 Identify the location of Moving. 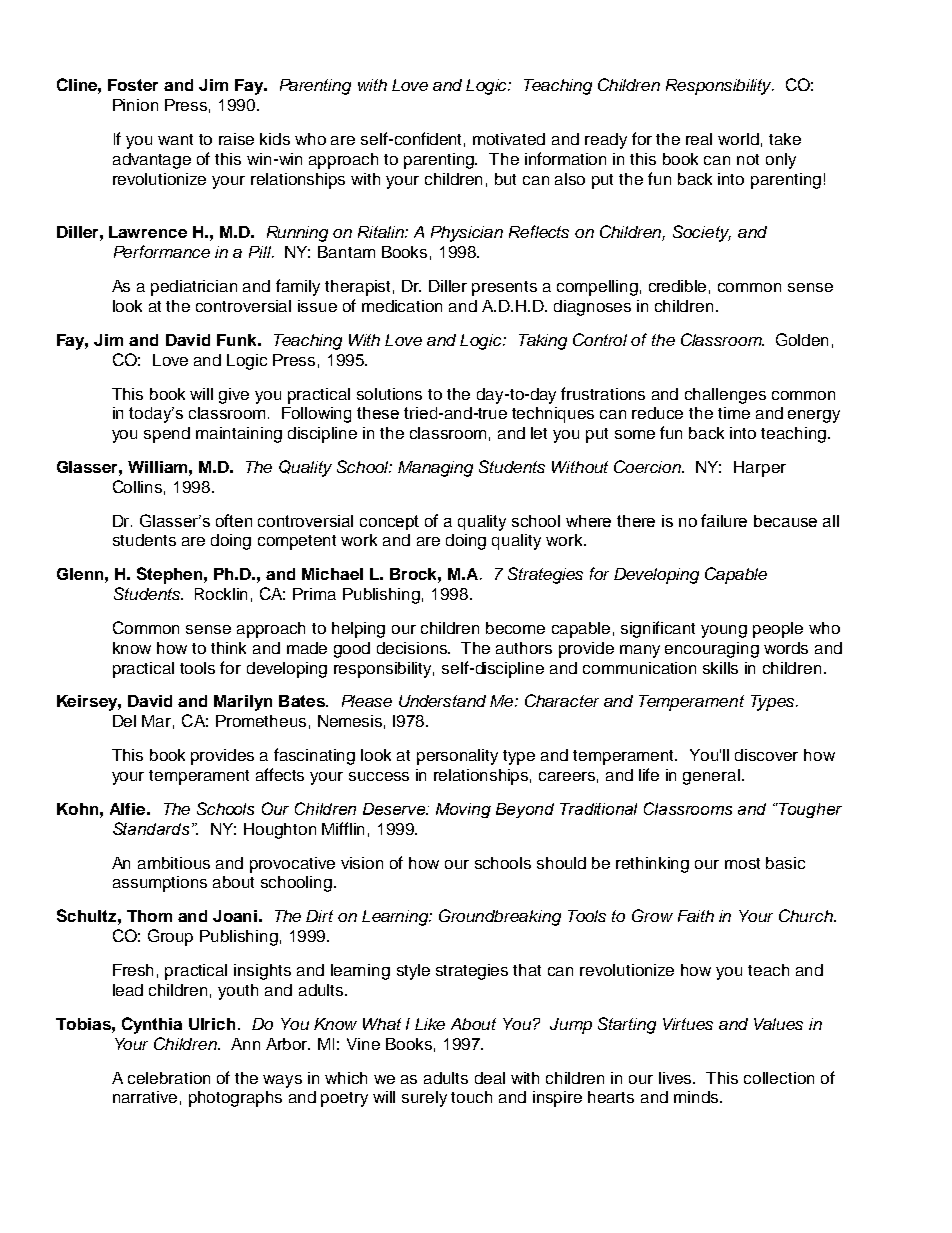
(463, 810).
